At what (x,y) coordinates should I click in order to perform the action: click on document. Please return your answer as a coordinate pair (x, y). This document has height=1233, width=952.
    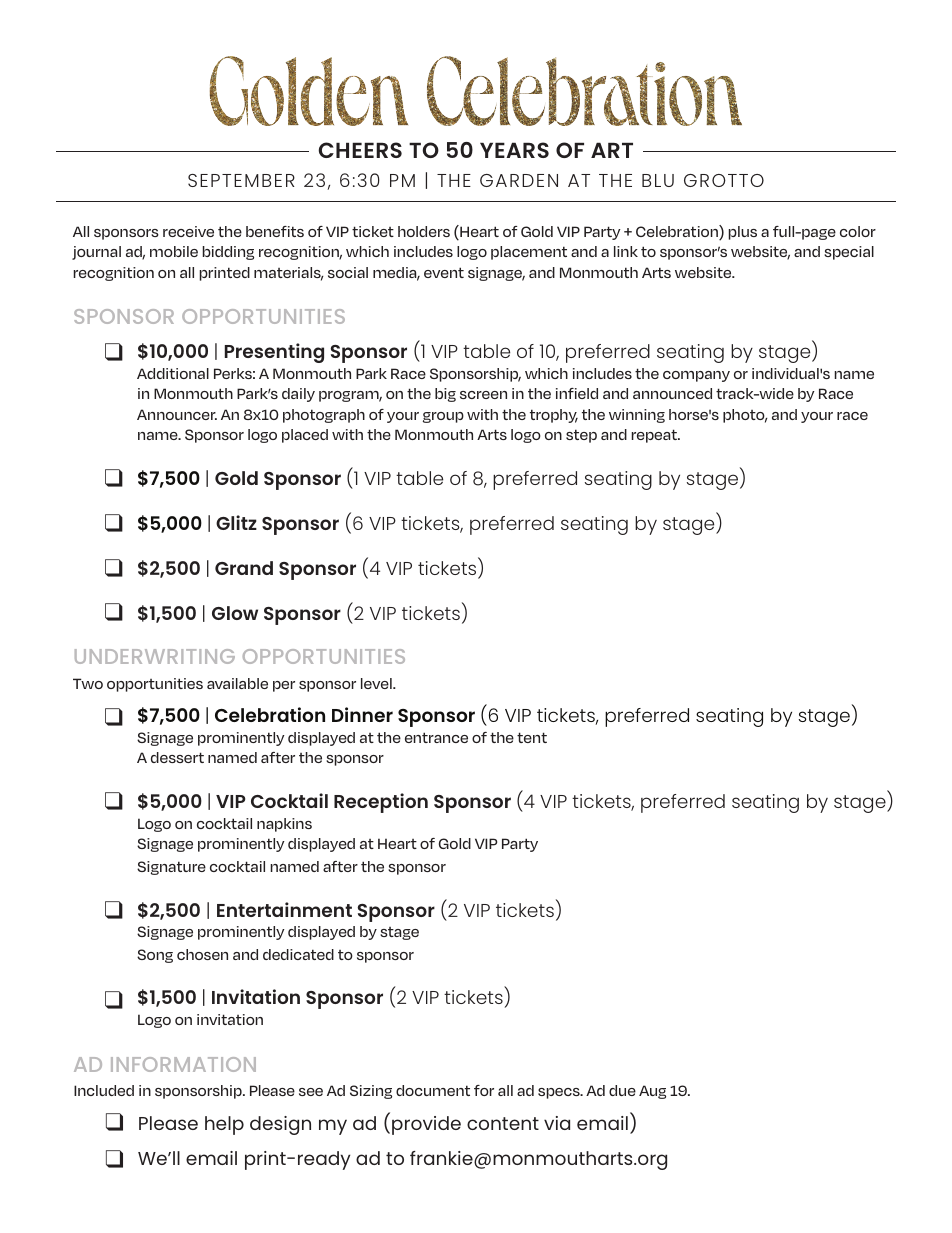
    Looking at the image, I should click on (433, 1090).
